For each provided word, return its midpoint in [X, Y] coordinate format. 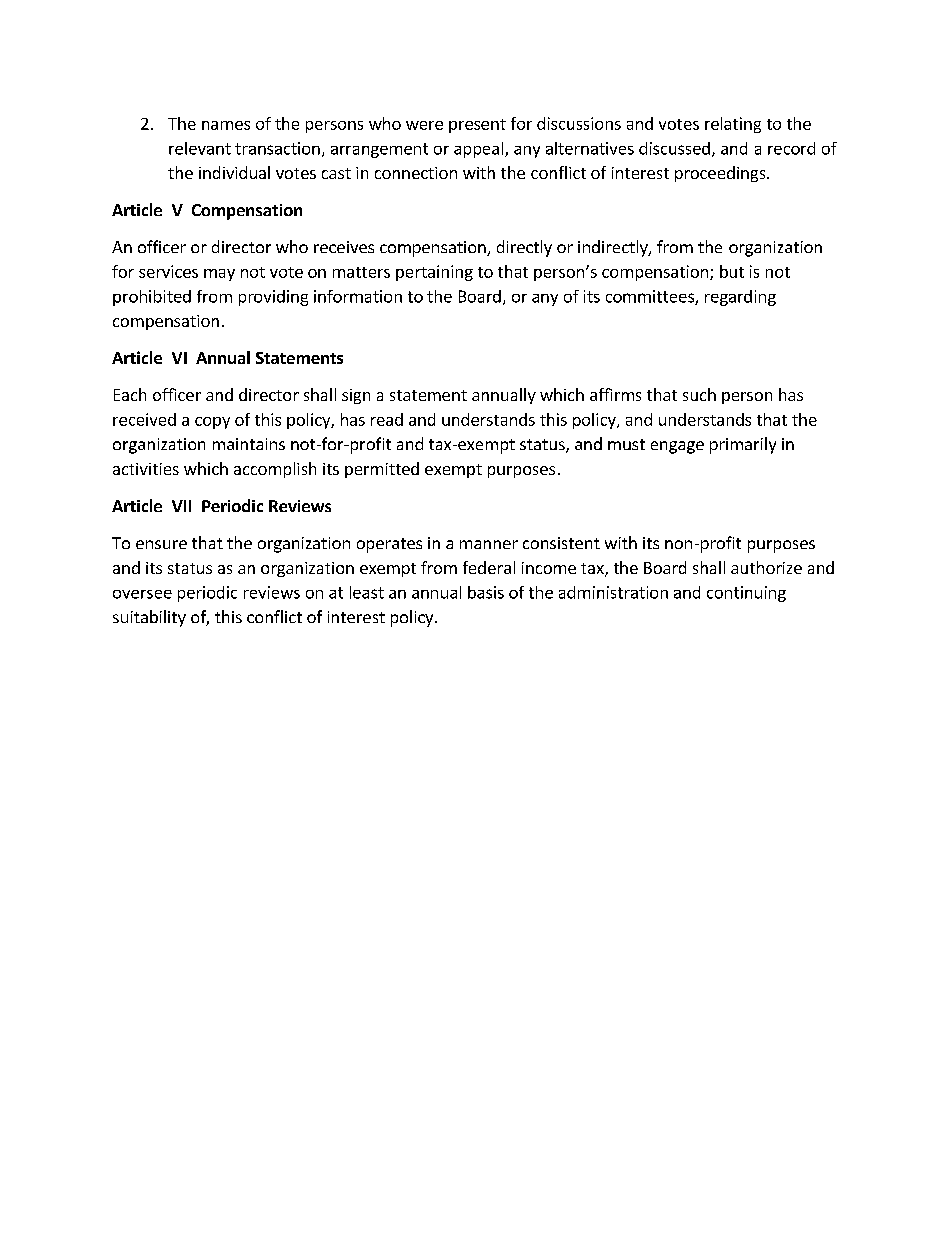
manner [489, 544]
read [387, 419]
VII [181, 506]
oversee [142, 594]
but [732, 271]
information [358, 296]
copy [212, 423]
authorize [766, 567]
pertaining [434, 273]
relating [733, 125]
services [168, 271]
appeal [480, 150]
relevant [200, 148]
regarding [740, 298]
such [699, 394]
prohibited [152, 298]
